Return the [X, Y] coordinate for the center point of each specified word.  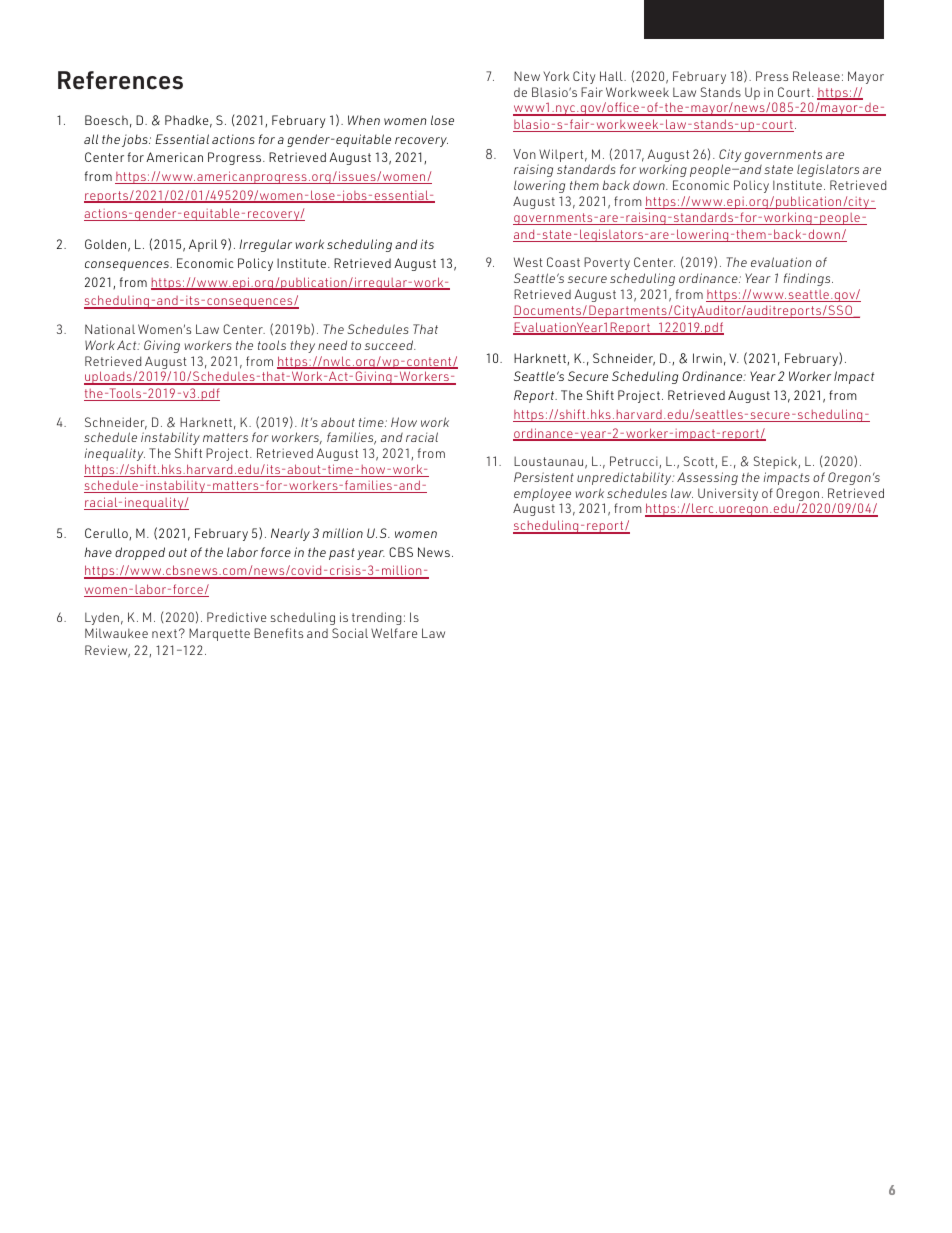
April [203, 245]
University [728, 494]
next [164, 633]
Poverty [607, 263]
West [528, 262]
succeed [390, 345]
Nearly [290, 534]
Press [772, 76]
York [556, 76]
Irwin [707, 358]
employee [542, 496]
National [110, 329]
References [120, 80]
